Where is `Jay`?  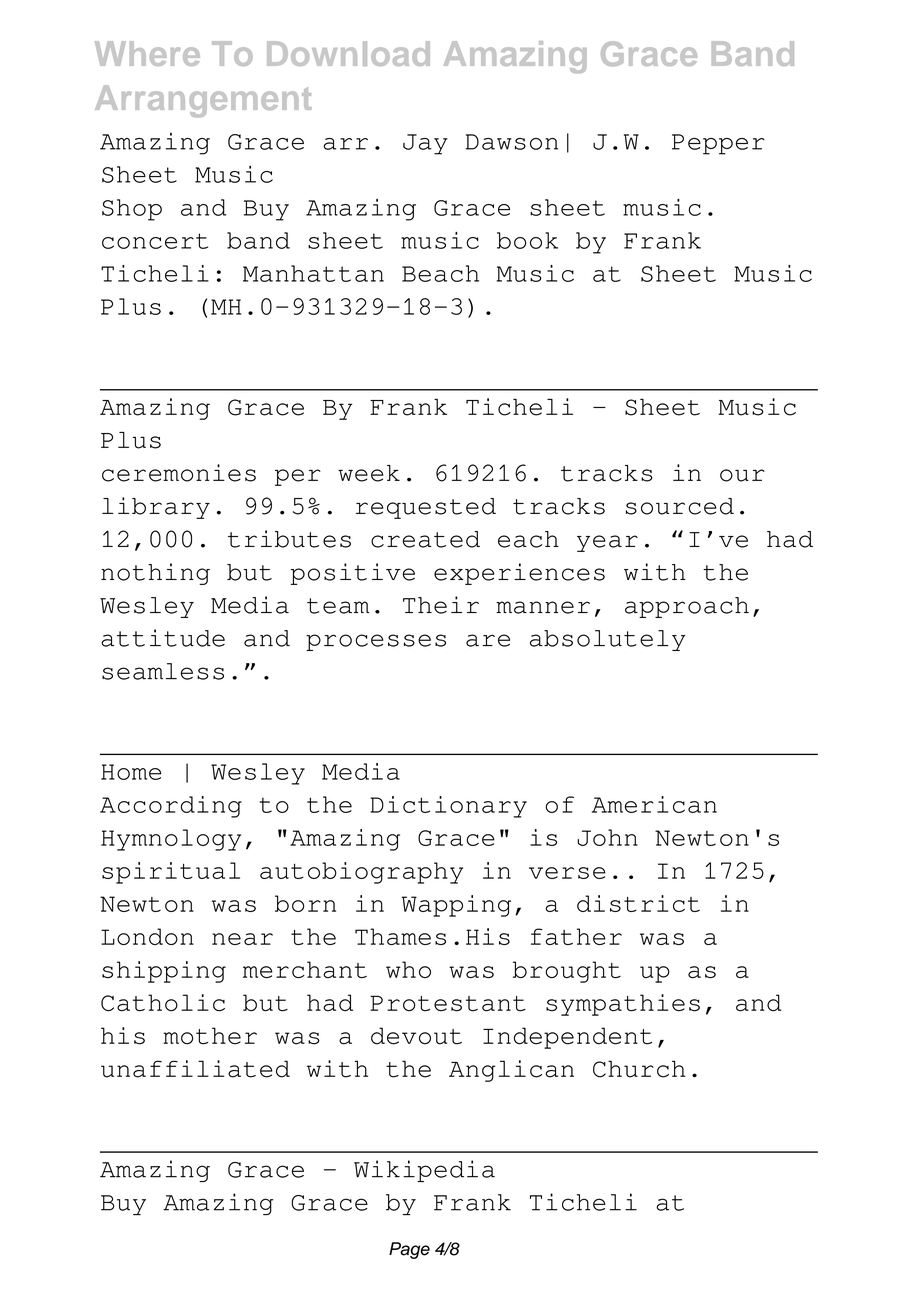 Jay is located at coordinates (425, 144).
